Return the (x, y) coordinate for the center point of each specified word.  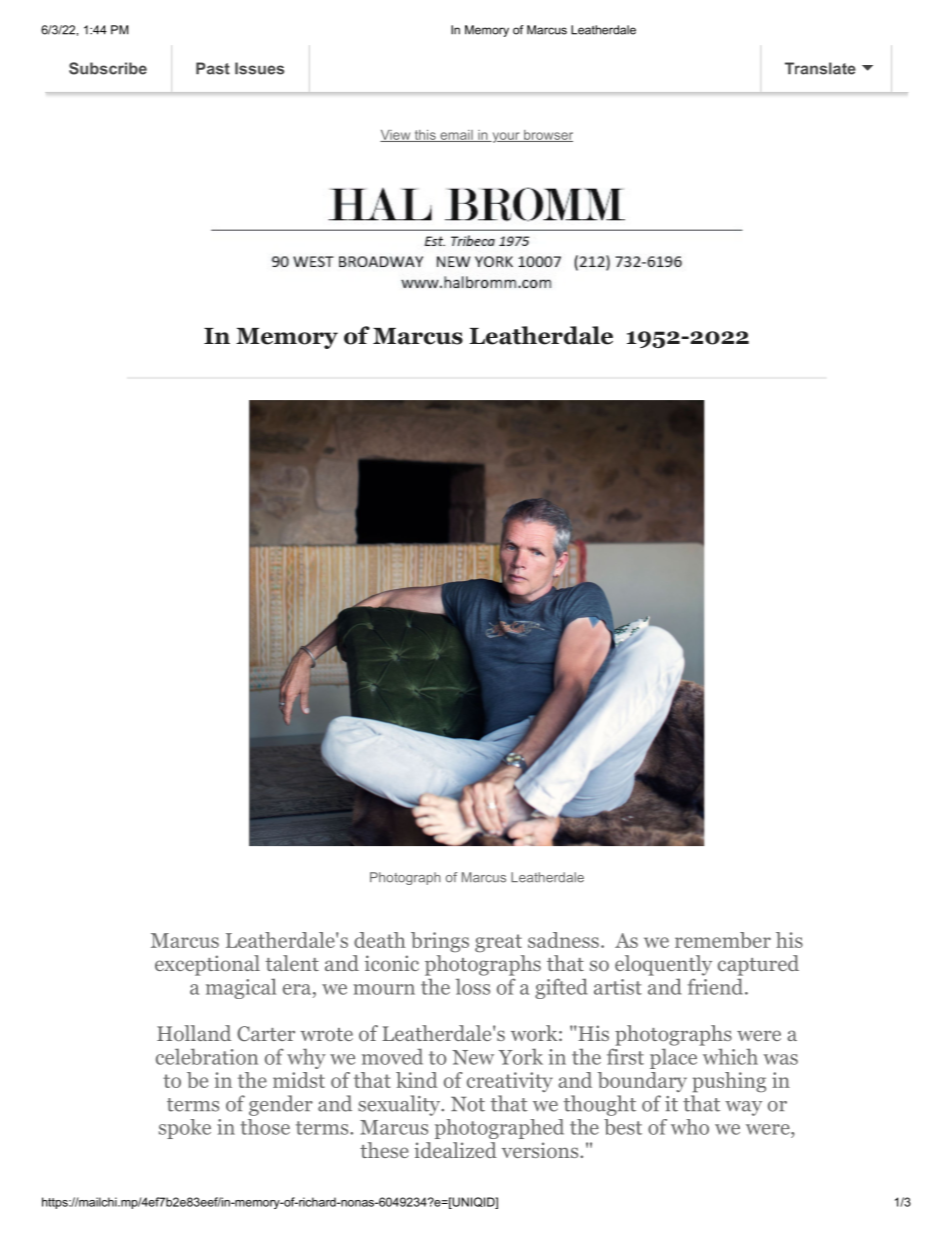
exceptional (207, 965)
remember (723, 940)
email (456, 136)
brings (440, 942)
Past (213, 68)
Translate (820, 68)
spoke (185, 1129)
